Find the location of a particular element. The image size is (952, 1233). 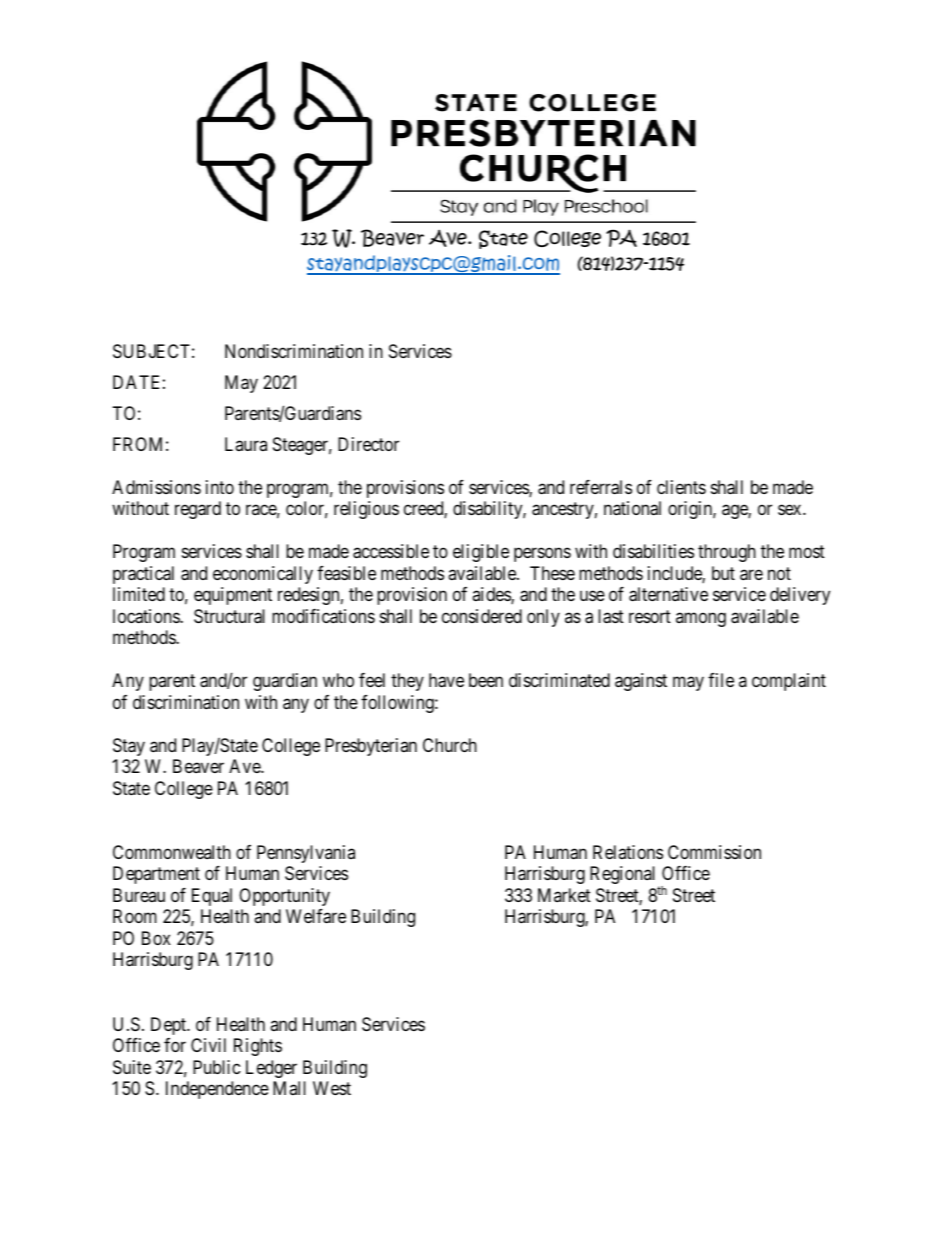

Director is located at coordinates (368, 444).
